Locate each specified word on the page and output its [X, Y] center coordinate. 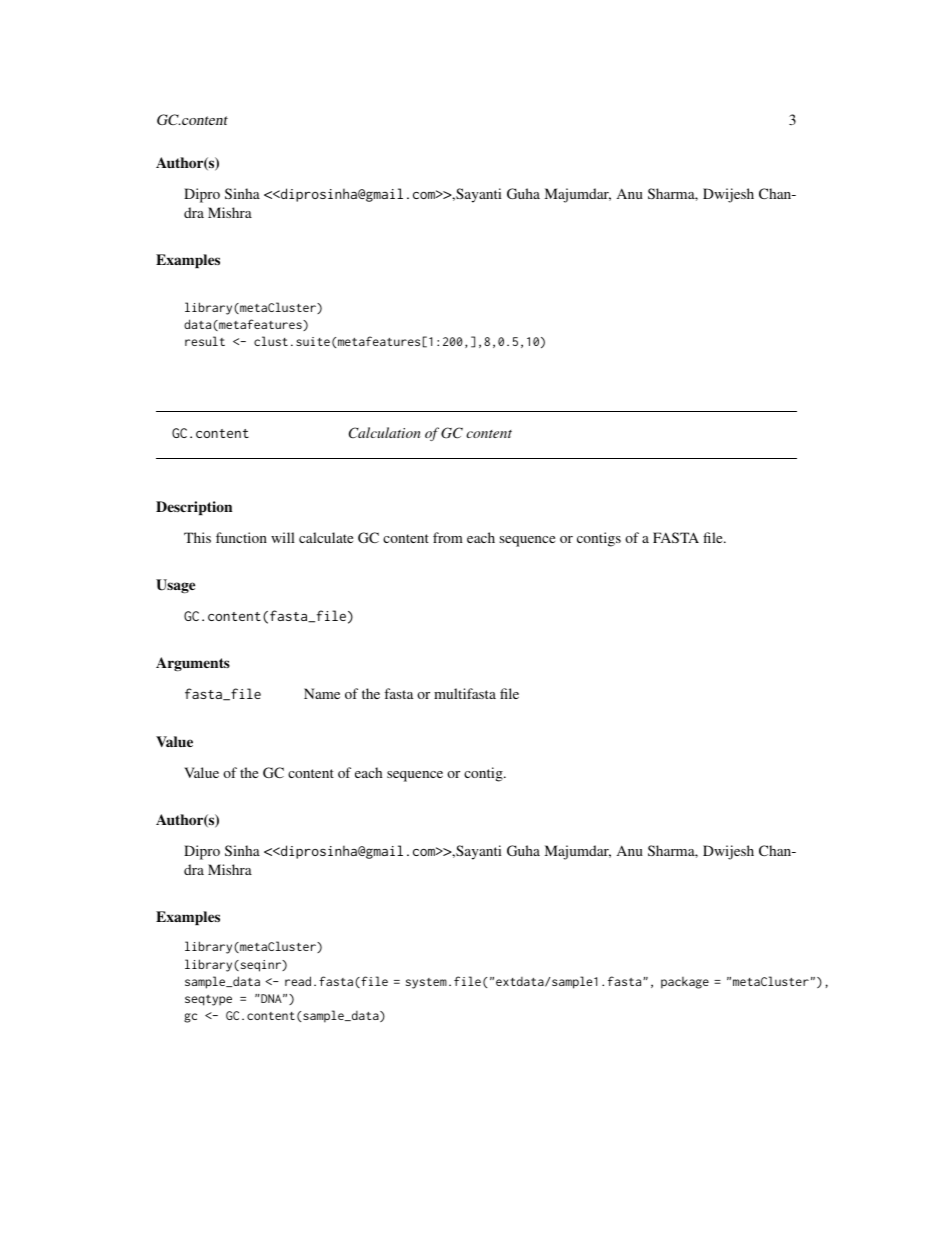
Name [322, 693]
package [685, 983]
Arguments [193, 664]
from [448, 537]
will [283, 537]
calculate [326, 537]
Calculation [385, 433]
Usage [175, 586]
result [205, 341]
